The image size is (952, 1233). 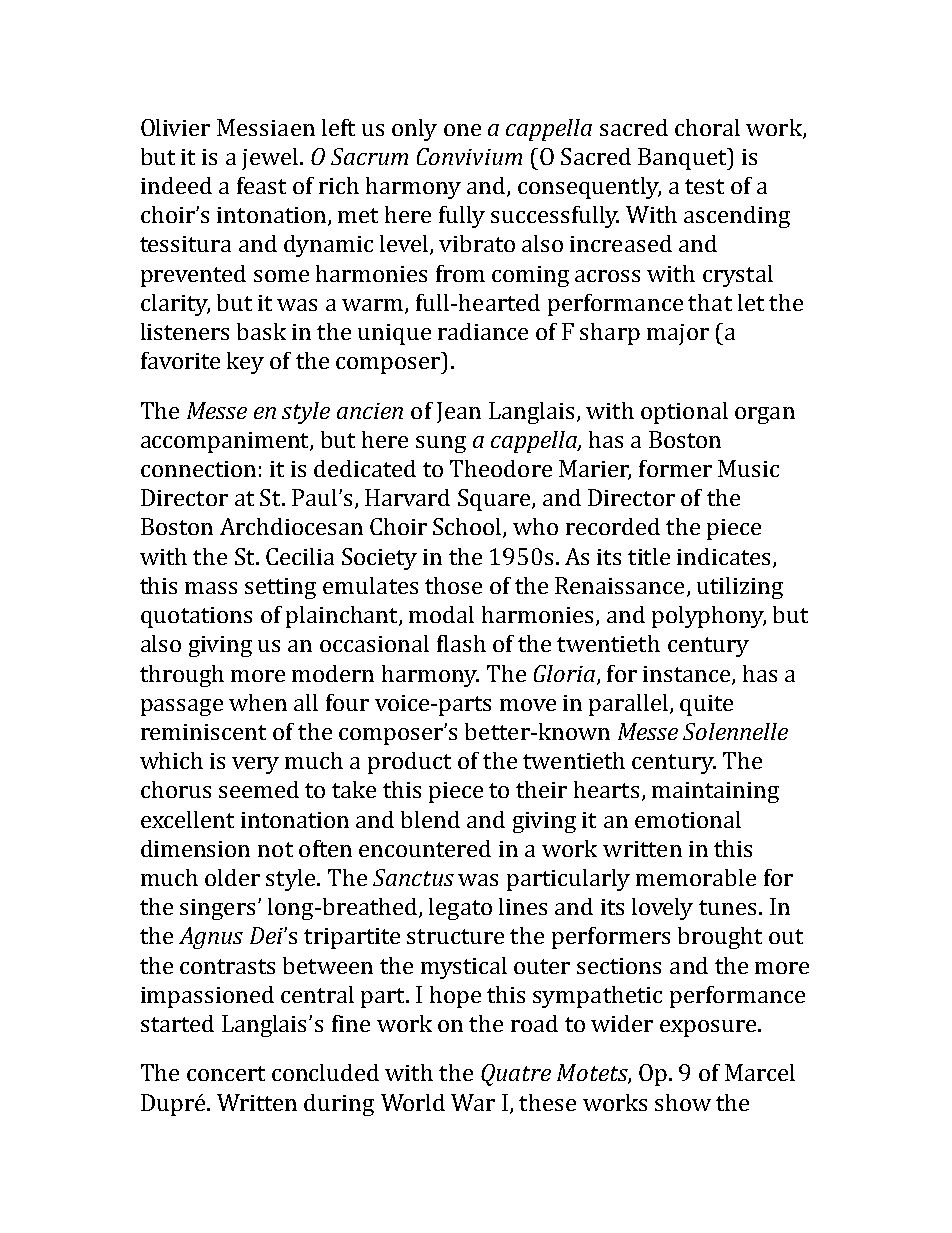 I want to click on quite, so click(x=706, y=705).
